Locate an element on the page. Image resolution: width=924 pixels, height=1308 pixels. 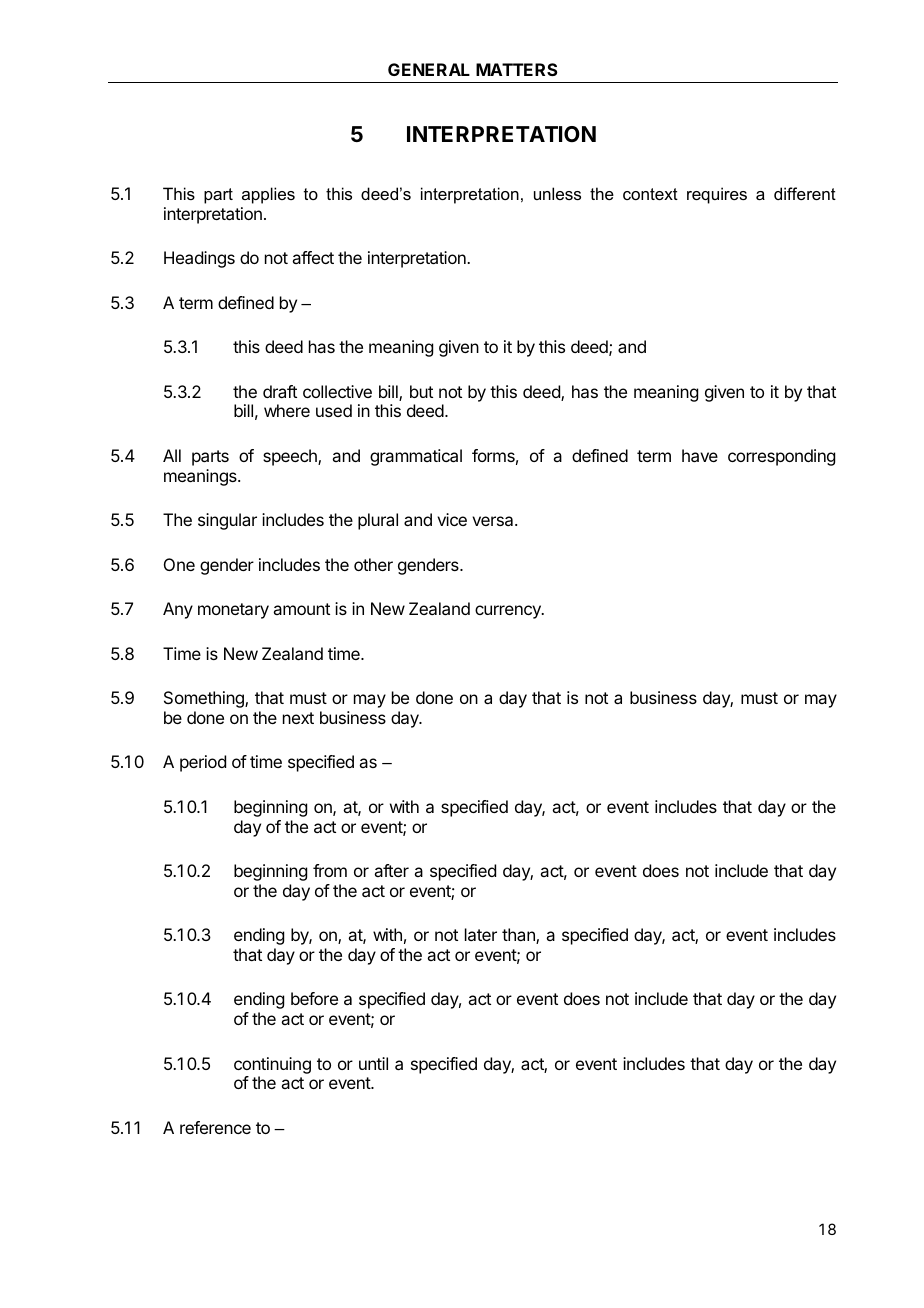
applies is located at coordinates (268, 195).
